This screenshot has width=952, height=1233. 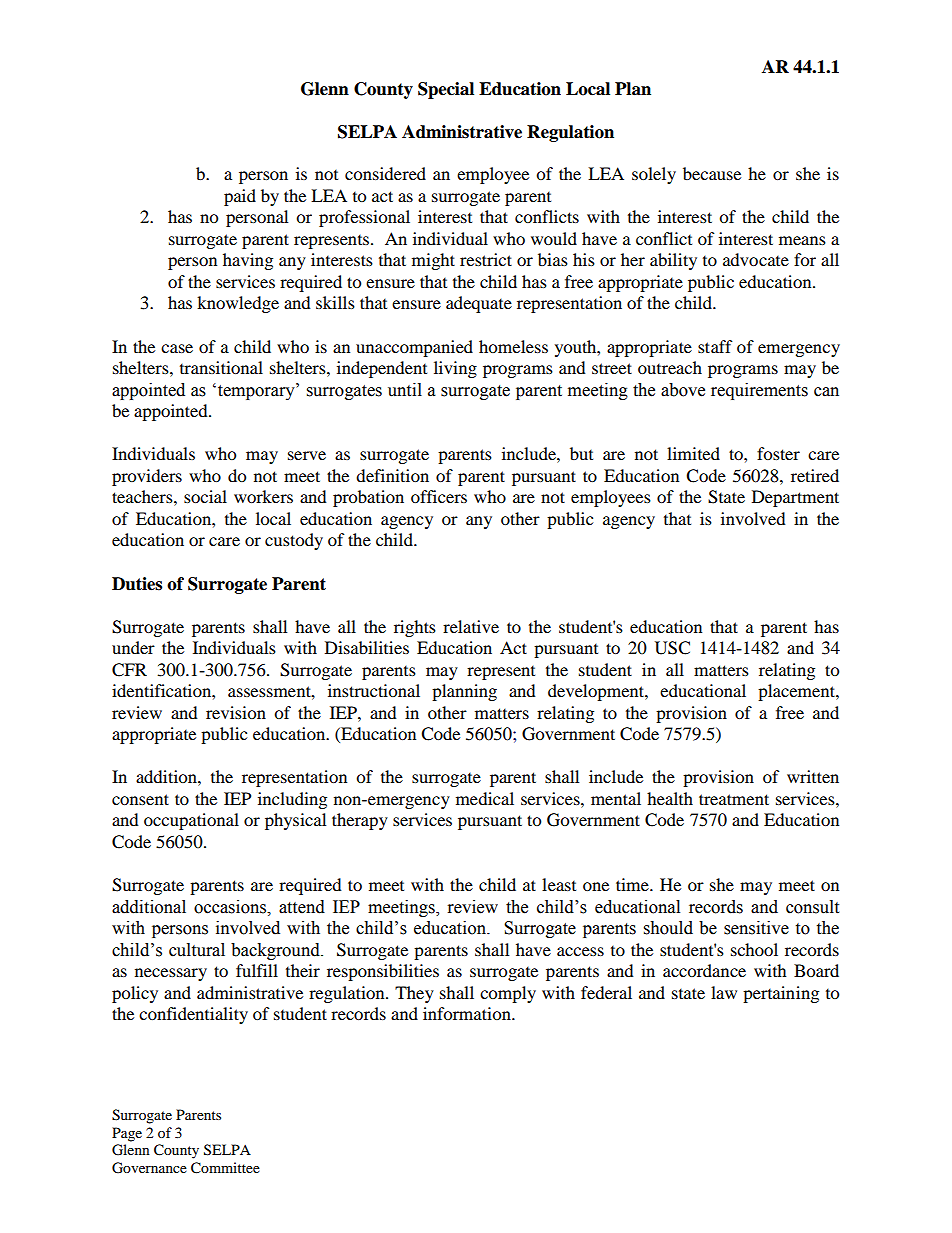 What do you see at coordinates (439, 496) in the screenshot?
I see `officers` at bounding box center [439, 496].
